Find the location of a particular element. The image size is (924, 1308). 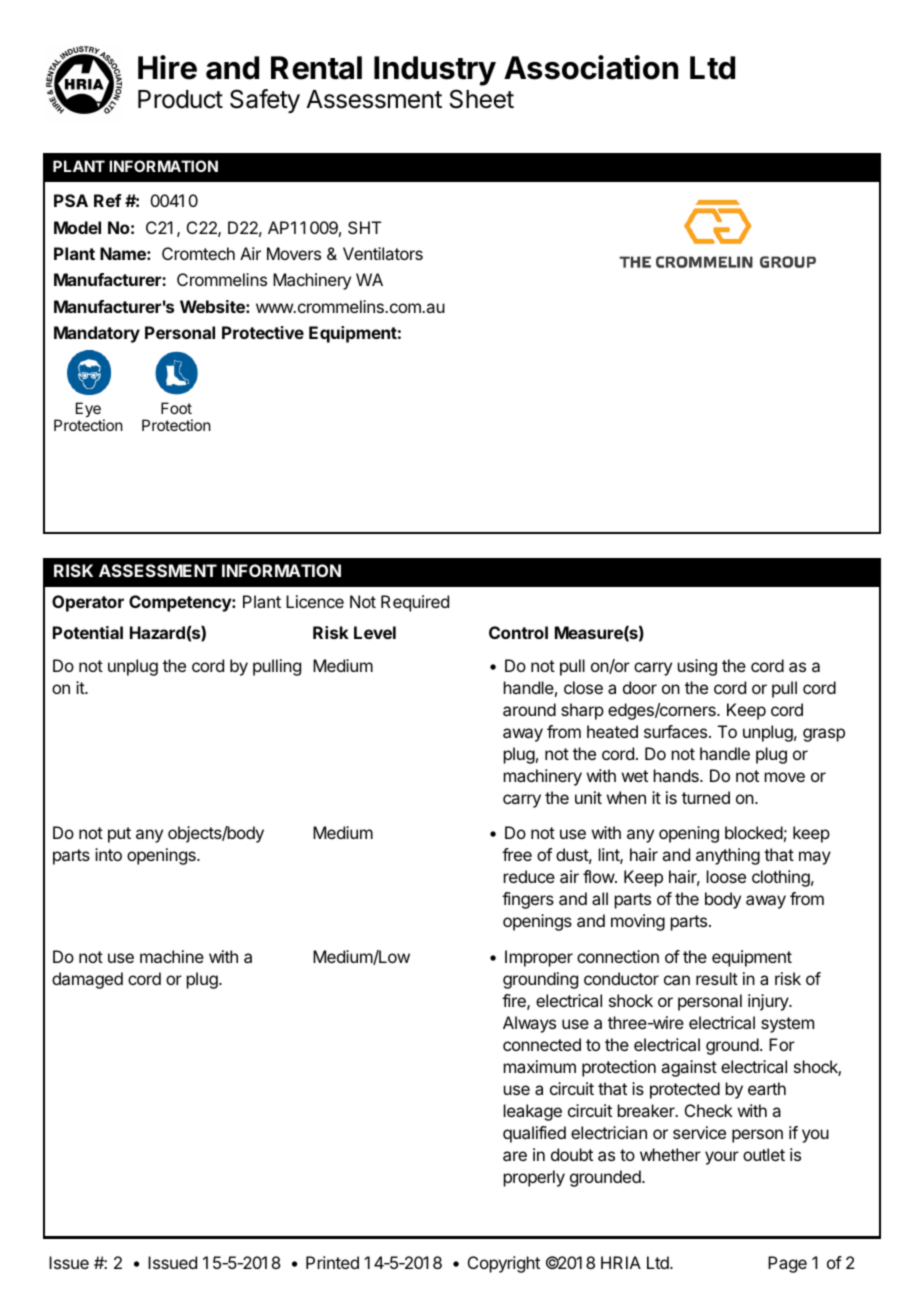

result is located at coordinates (717, 978).
